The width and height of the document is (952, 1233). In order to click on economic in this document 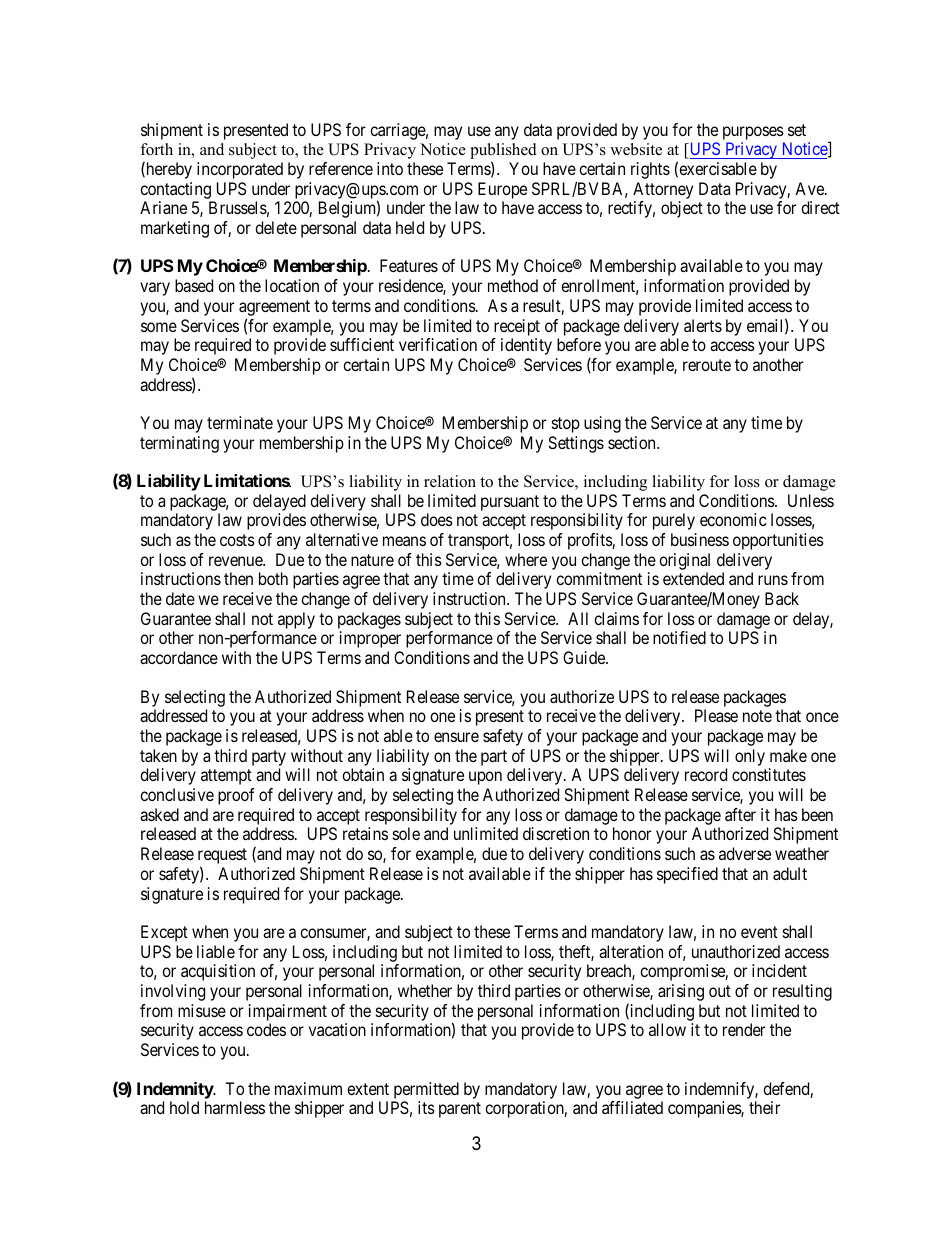, I will do `click(733, 519)`.
